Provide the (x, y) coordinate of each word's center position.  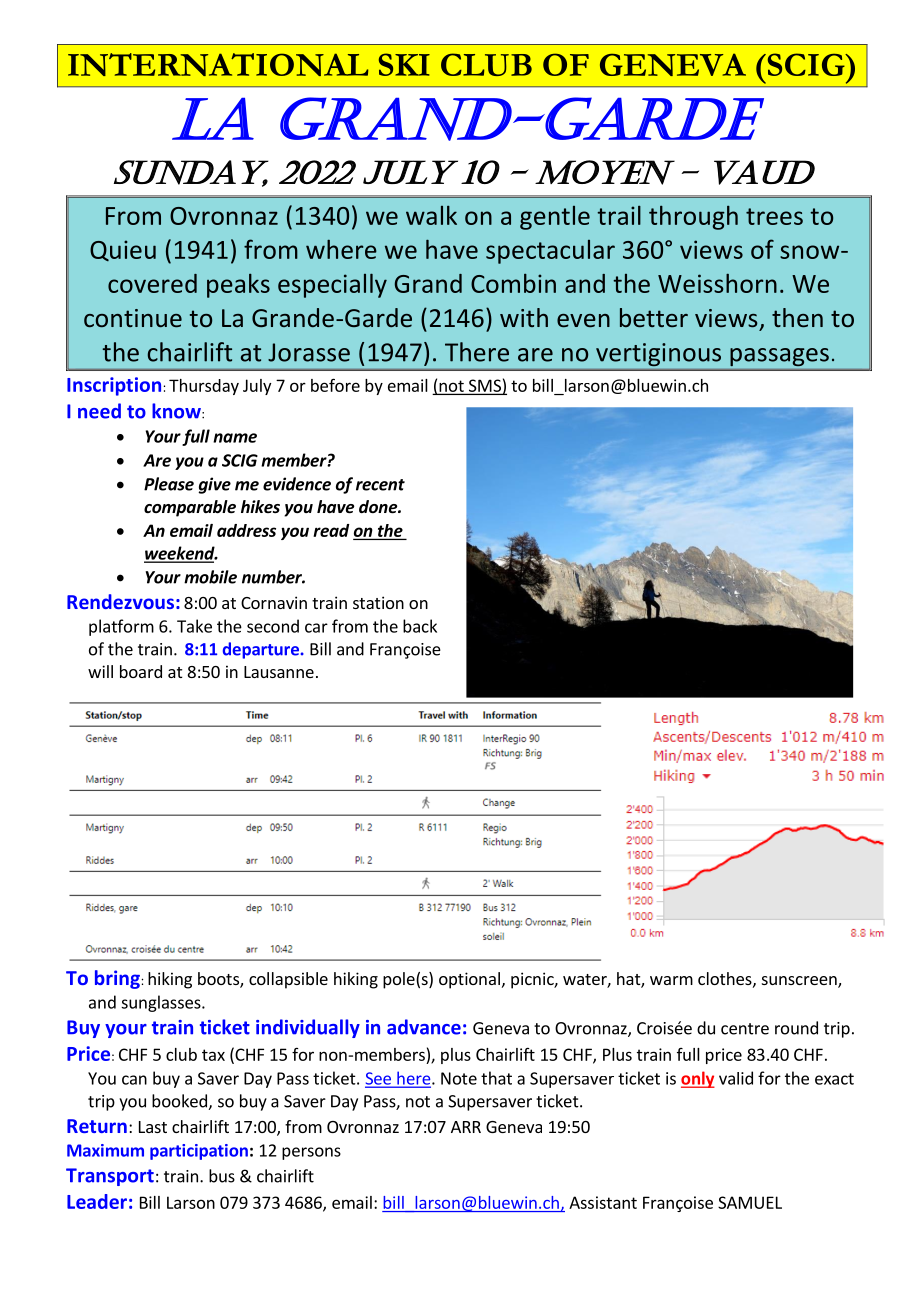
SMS (485, 386)
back (420, 626)
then (797, 317)
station (378, 602)
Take (194, 626)
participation (199, 1152)
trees (774, 216)
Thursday (204, 387)
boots (219, 980)
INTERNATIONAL (218, 64)
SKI (404, 64)
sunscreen (800, 982)
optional (469, 980)
